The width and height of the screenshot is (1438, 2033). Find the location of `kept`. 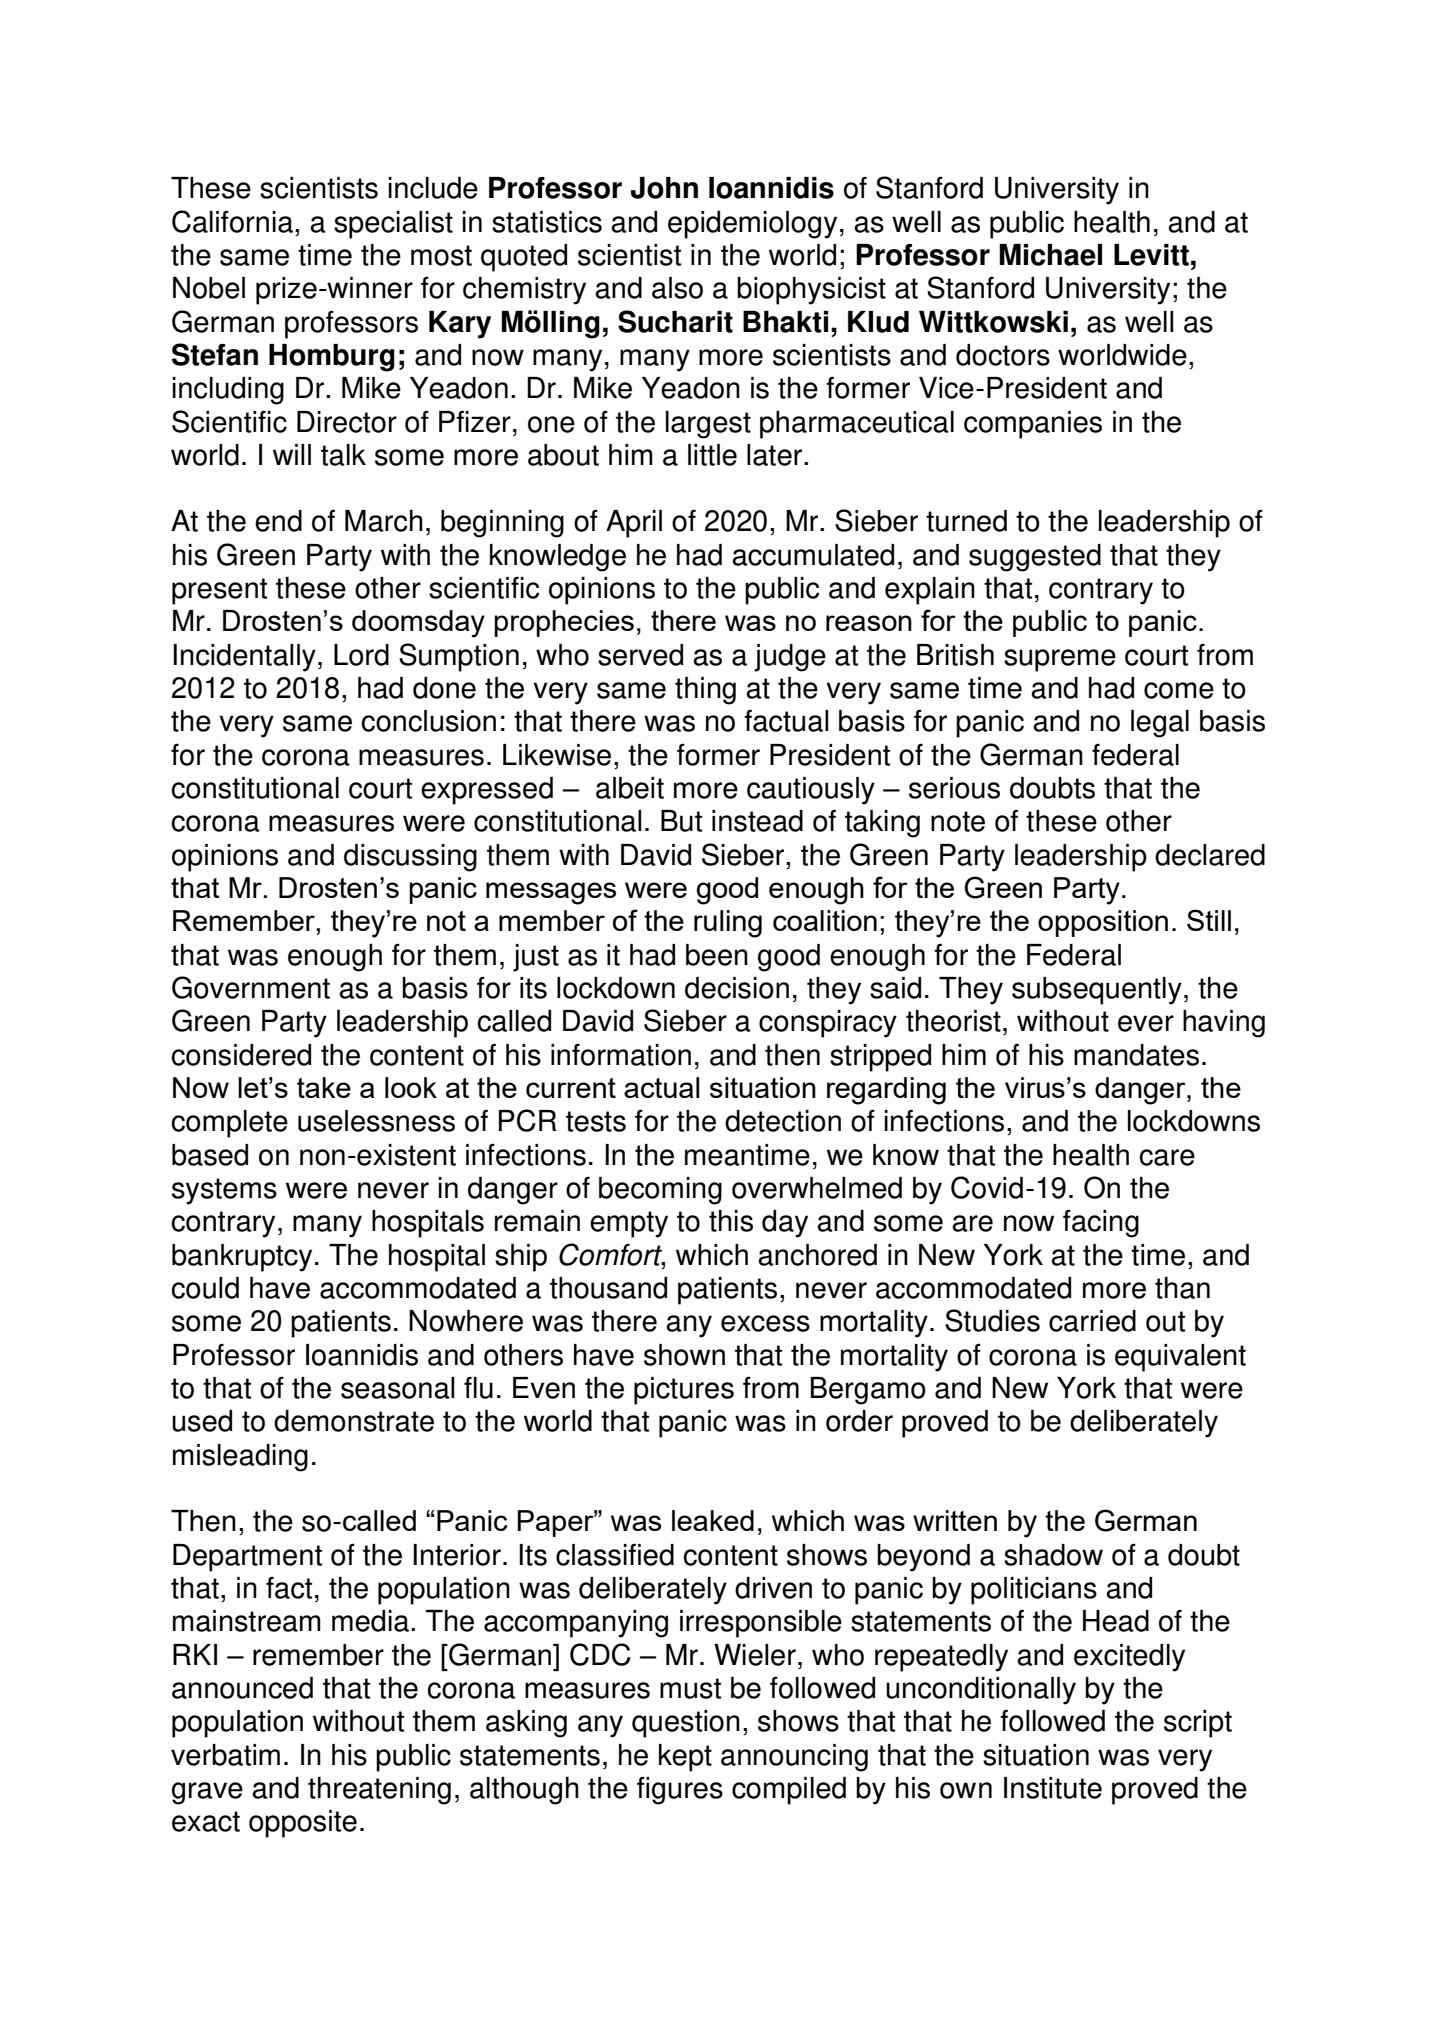

kept is located at coordinates (685, 1758).
